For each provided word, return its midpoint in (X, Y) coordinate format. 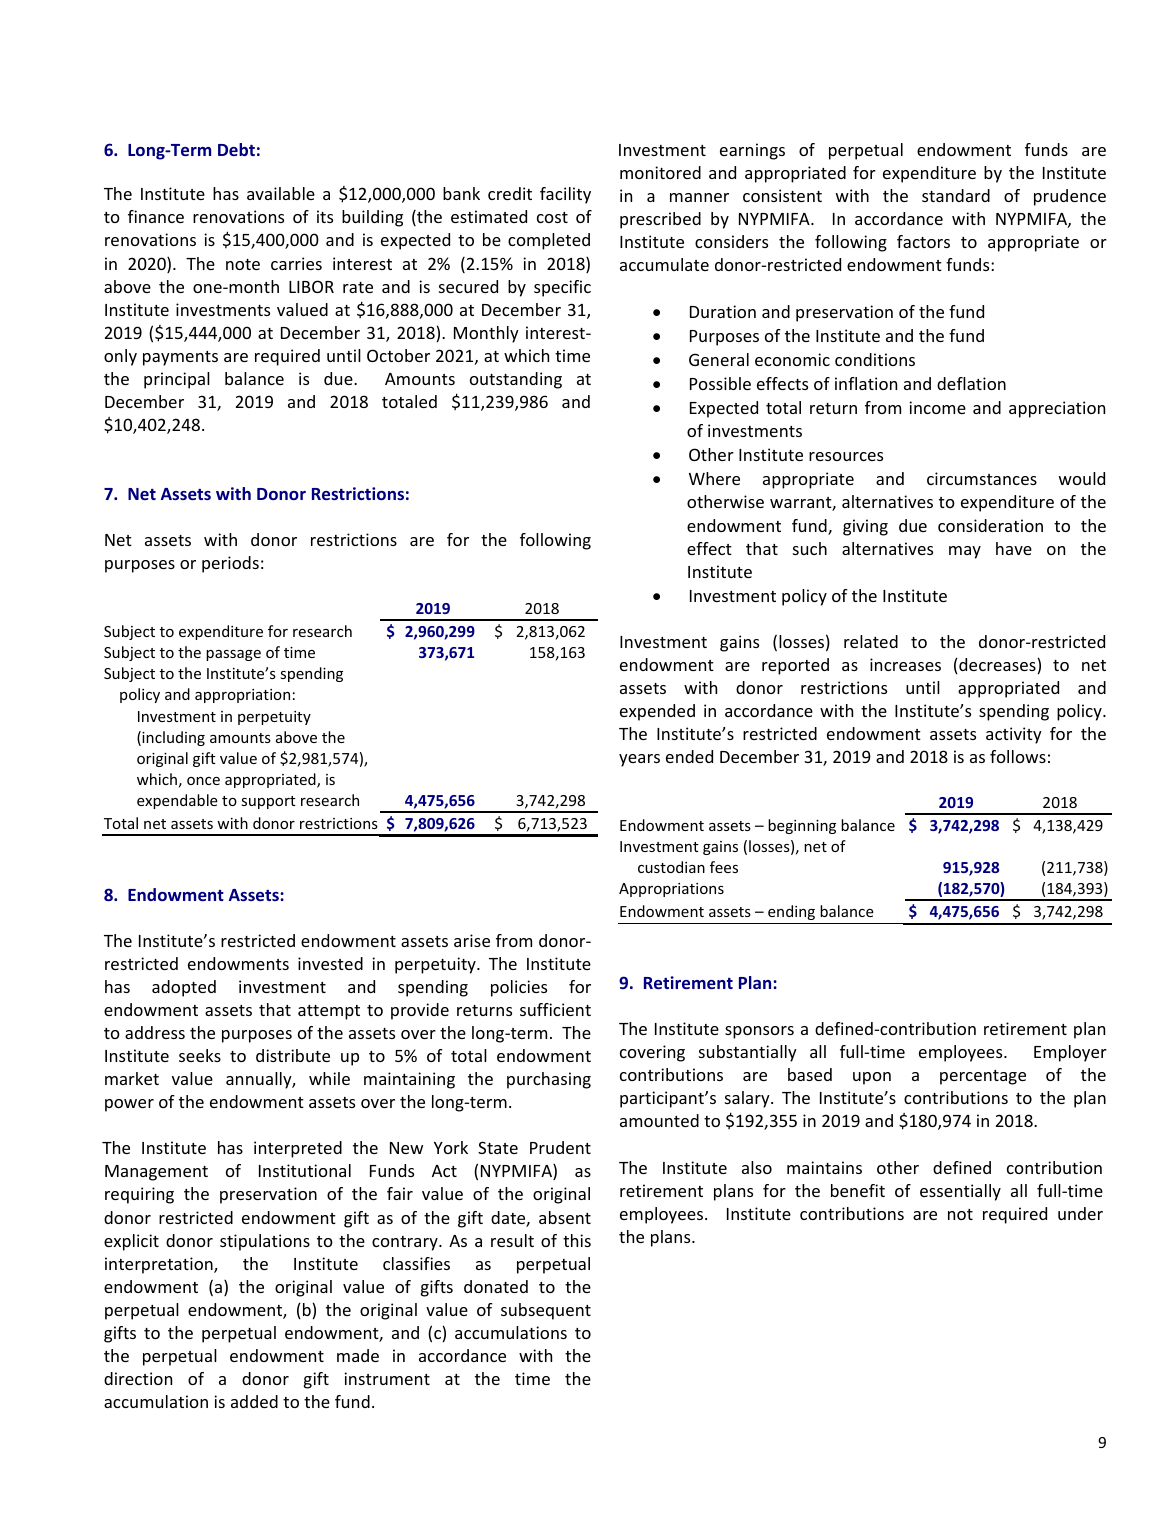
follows (1018, 756)
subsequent (546, 1311)
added (254, 1401)
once (203, 781)
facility (565, 195)
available (281, 193)
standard (956, 195)
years (639, 760)
